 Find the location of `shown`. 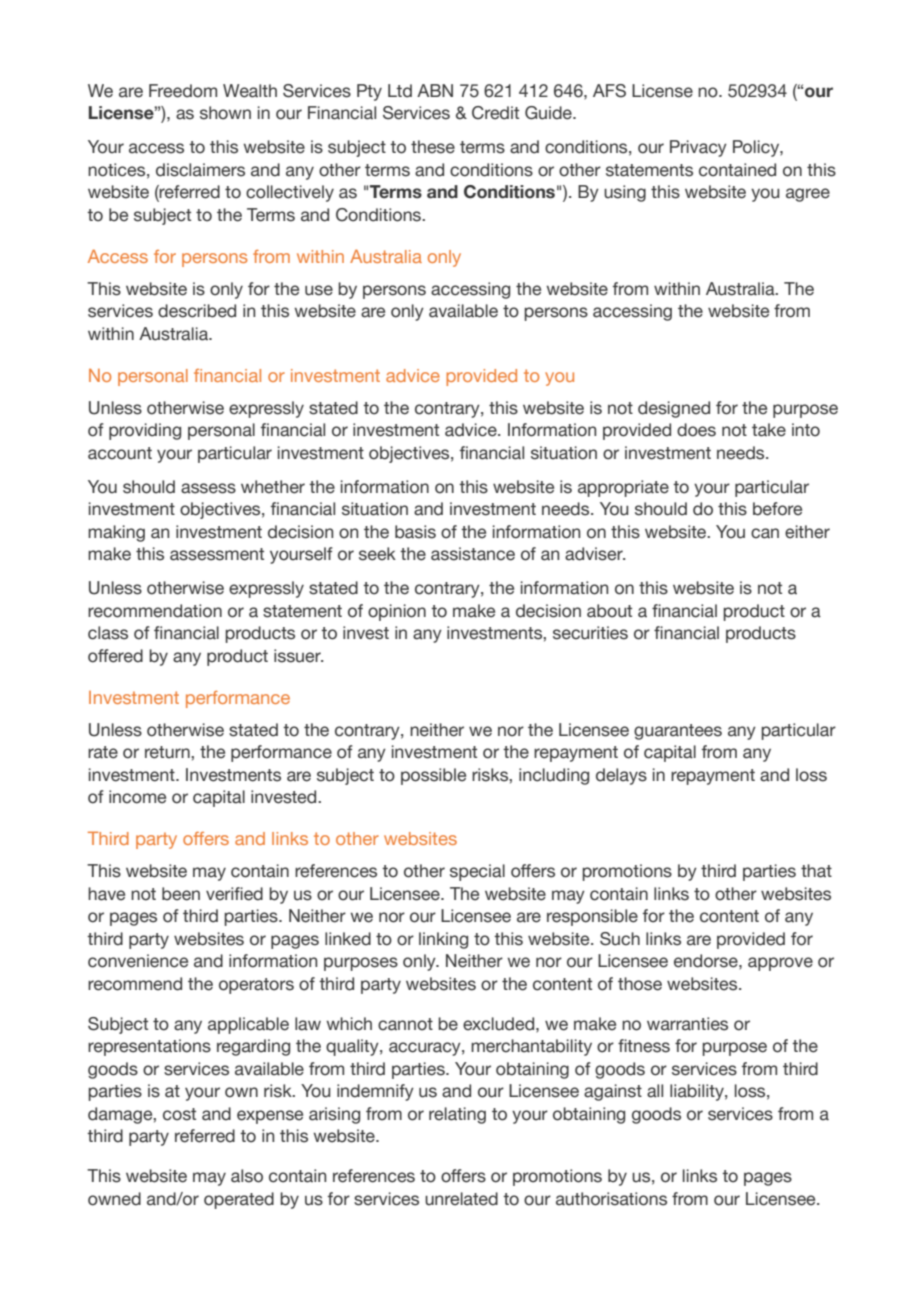

shown is located at coordinates (225, 113).
